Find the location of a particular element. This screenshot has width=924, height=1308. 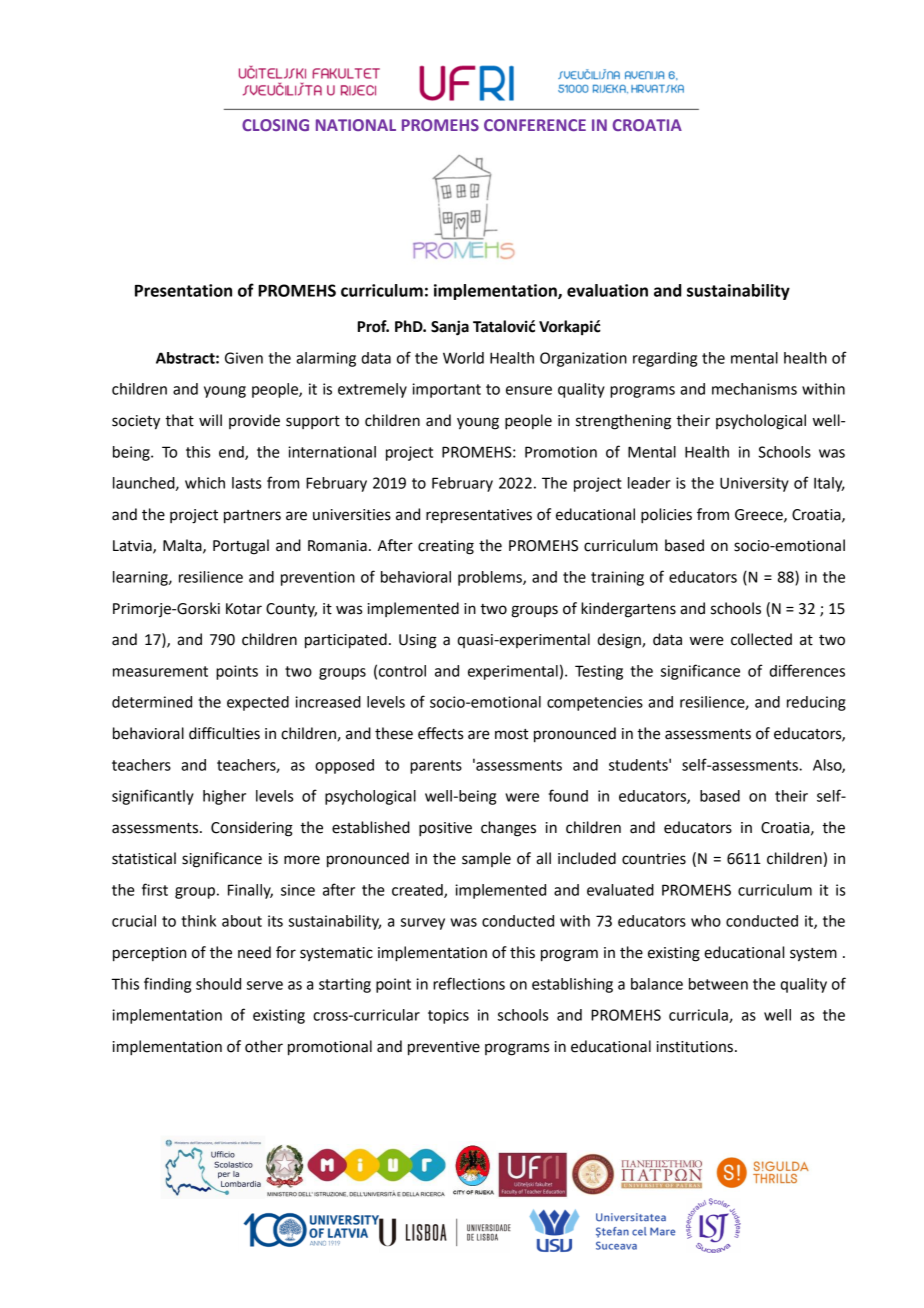

between is located at coordinates (718, 984).
